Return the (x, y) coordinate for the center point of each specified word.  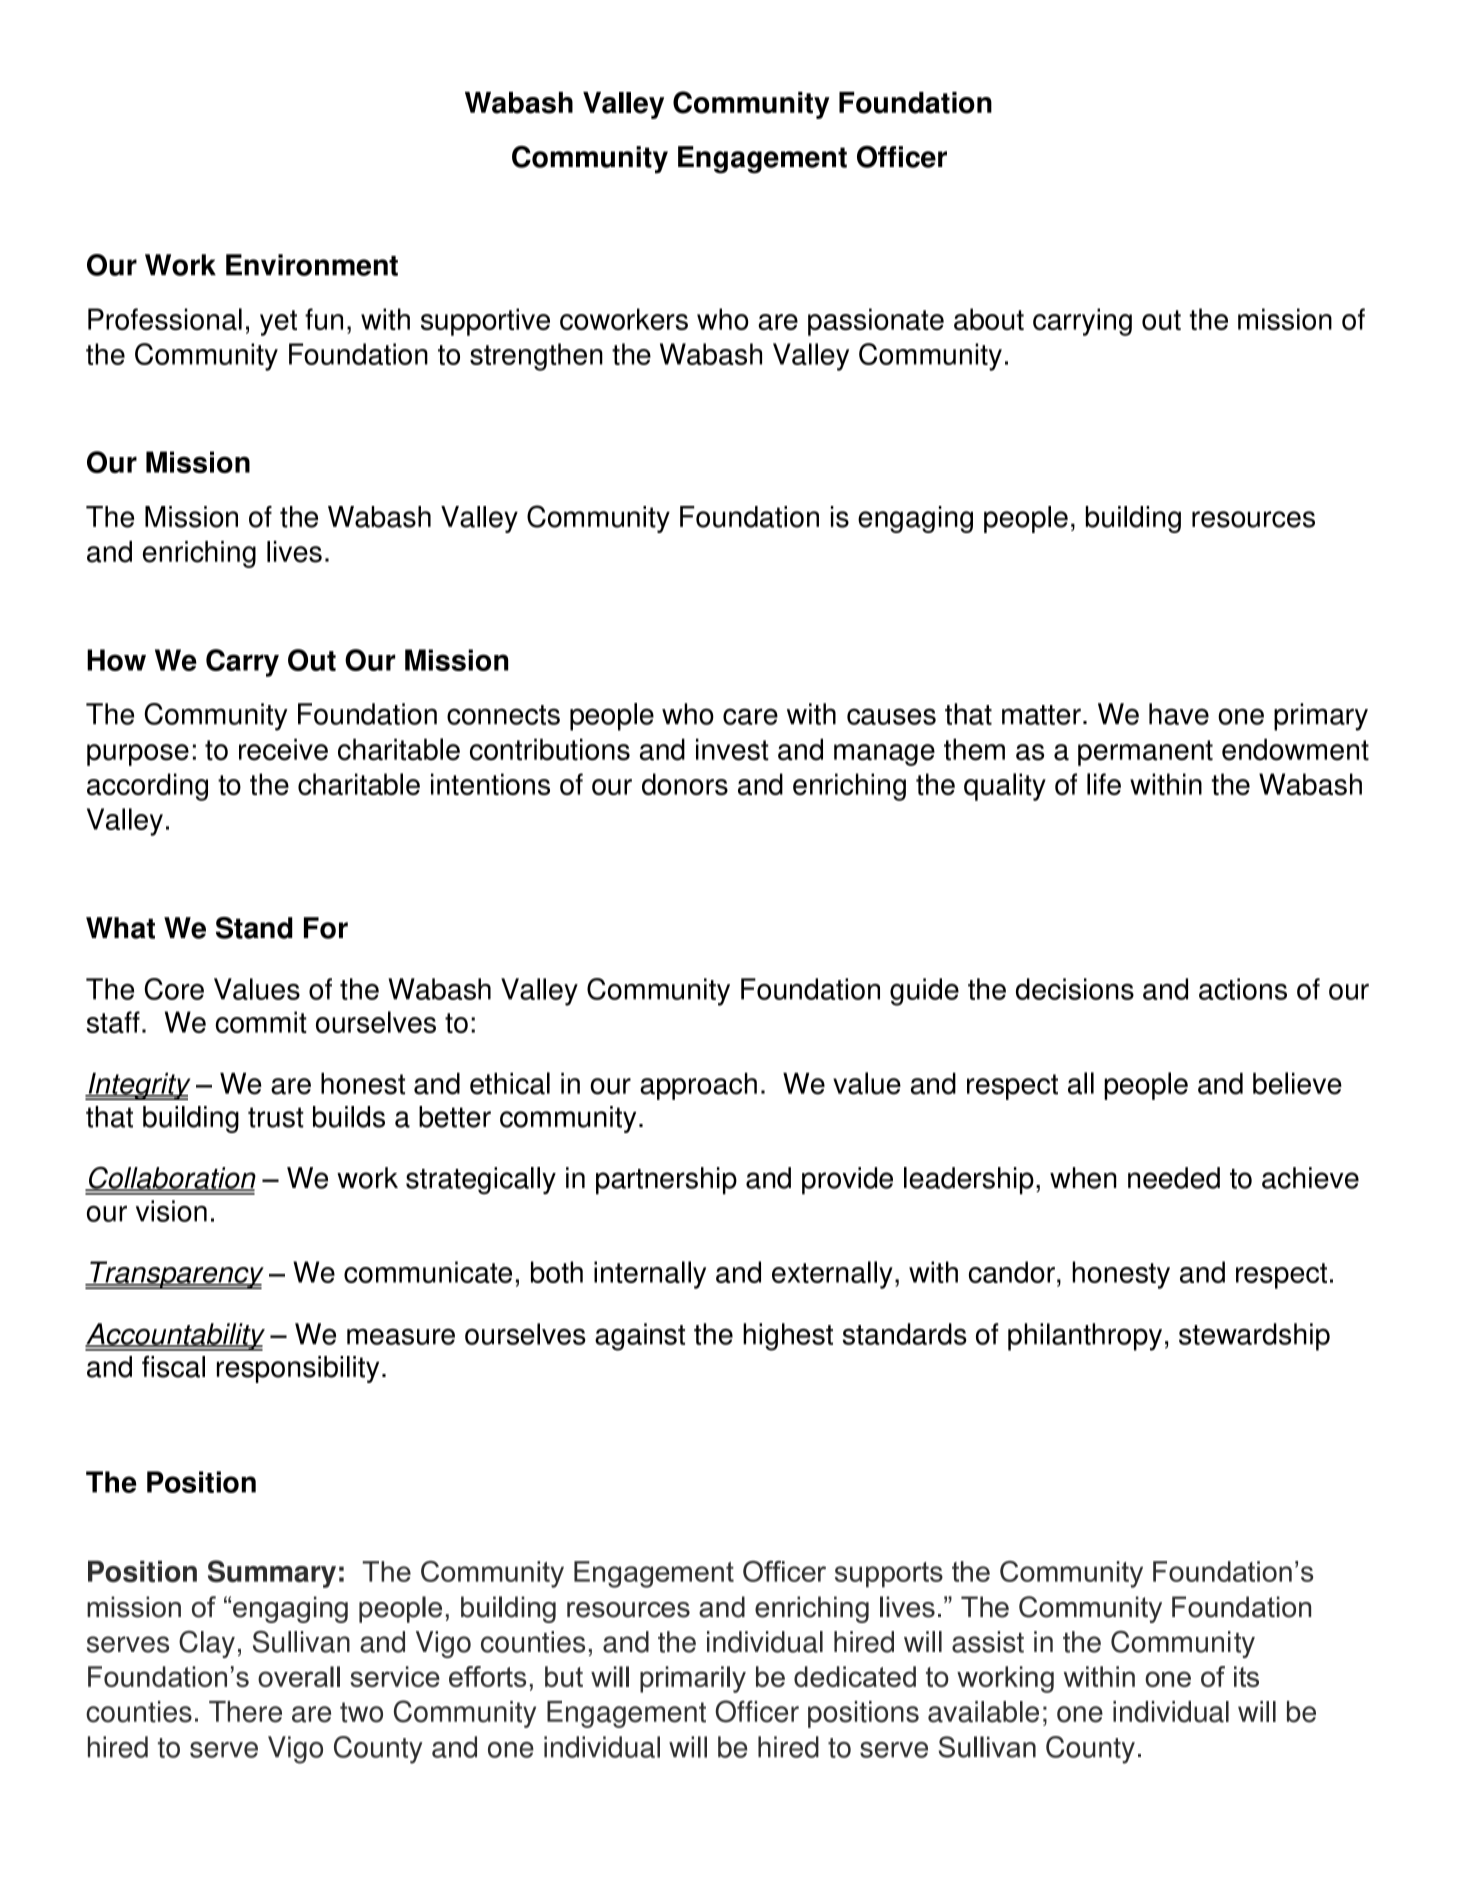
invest (732, 749)
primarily (693, 1679)
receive (283, 749)
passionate (876, 322)
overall (299, 1676)
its (1246, 1676)
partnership (666, 1181)
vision (171, 1211)
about (989, 319)
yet (278, 323)
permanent (1145, 753)
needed (1174, 1178)
